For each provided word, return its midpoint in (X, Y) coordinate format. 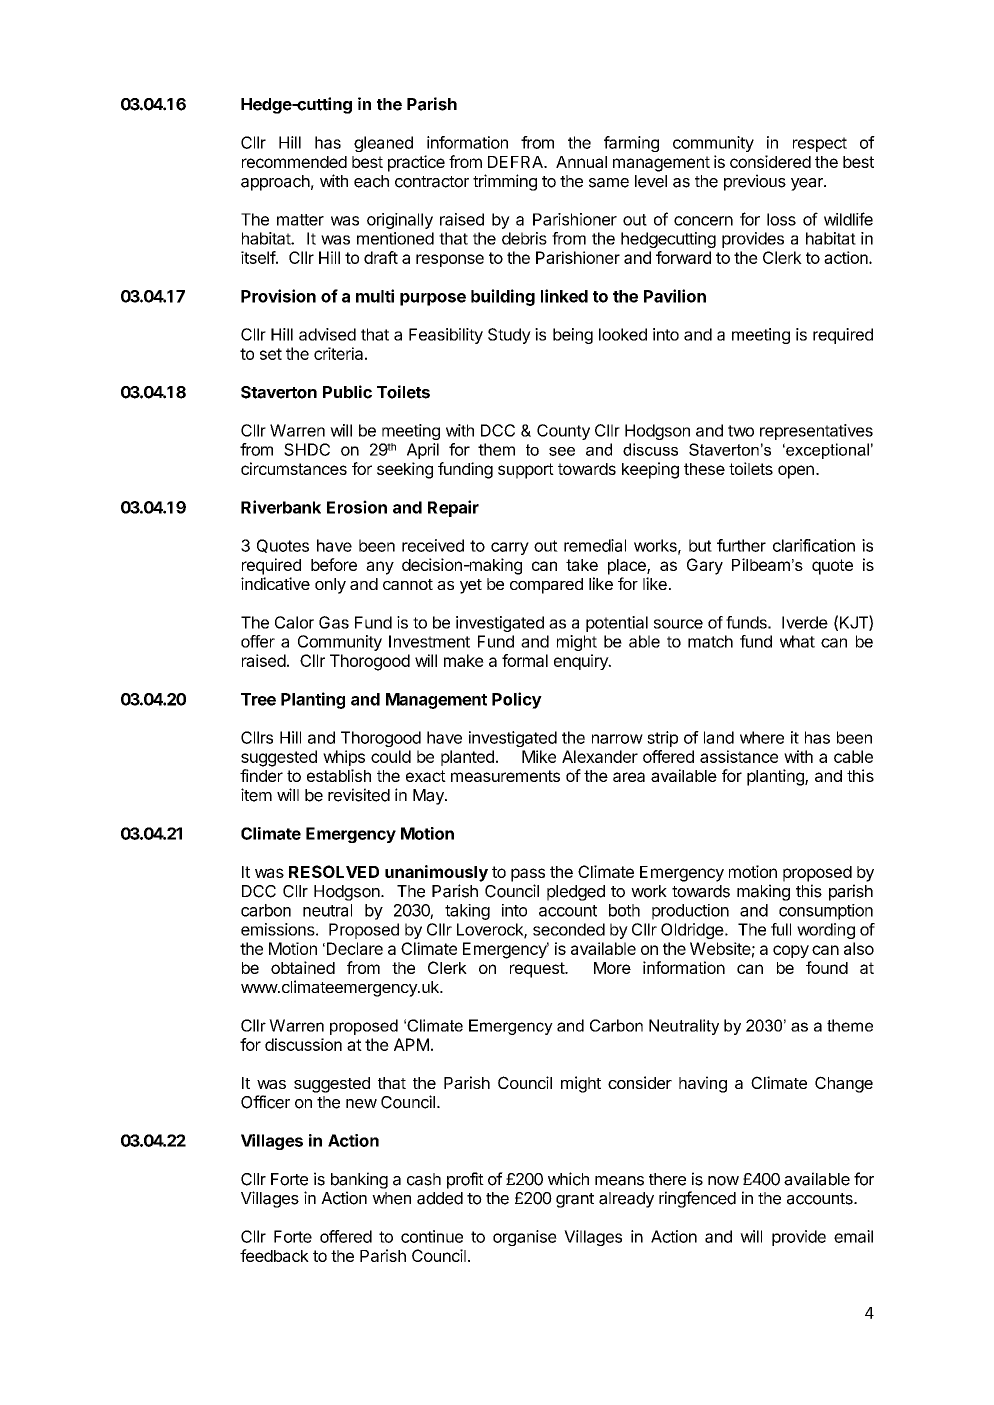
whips (344, 758)
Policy (517, 700)
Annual (581, 162)
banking (359, 1180)
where (762, 737)
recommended (294, 162)
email (853, 1236)
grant (575, 1200)
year (808, 184)
